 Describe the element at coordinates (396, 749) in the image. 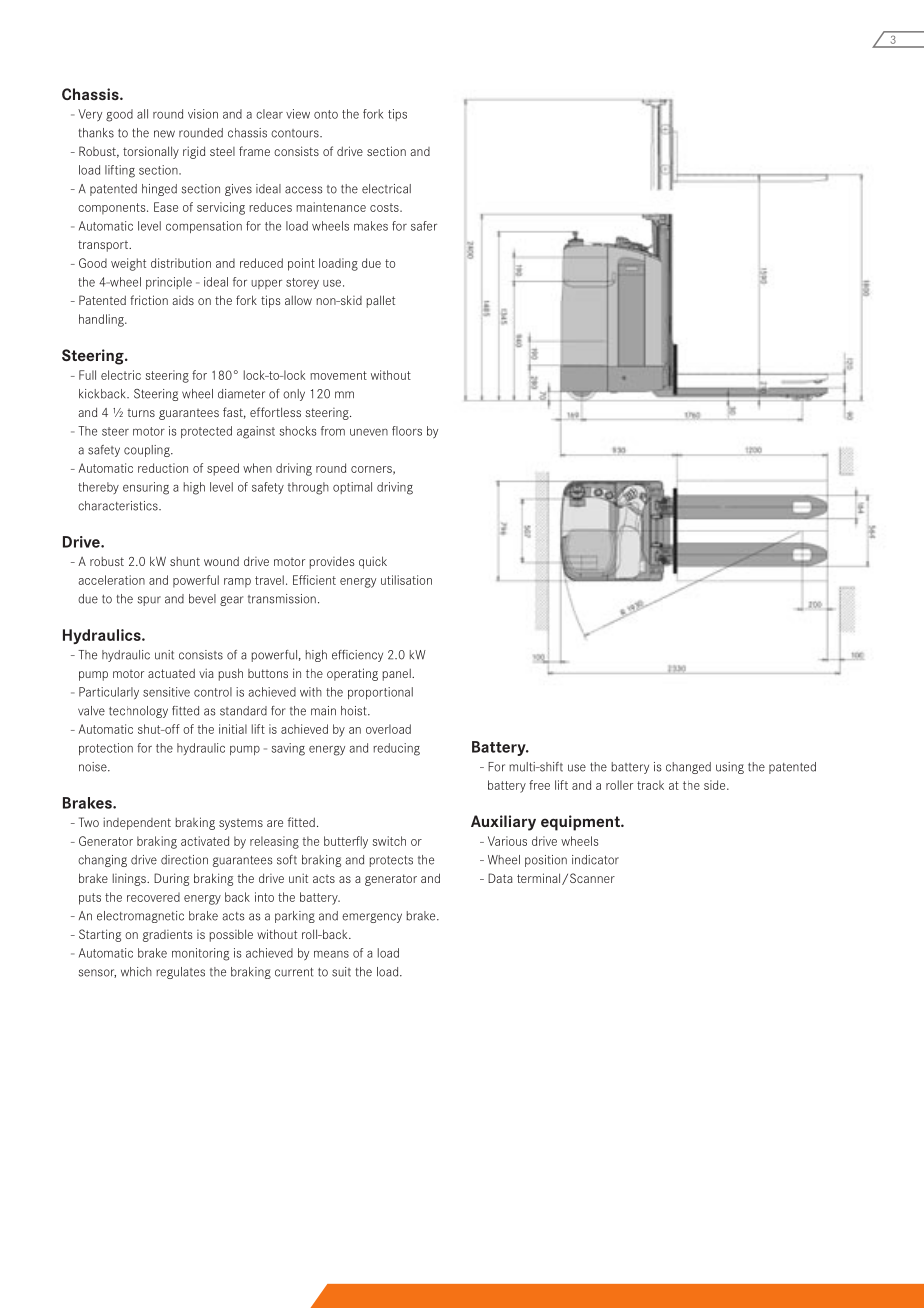

I see `reducing` at that location.
